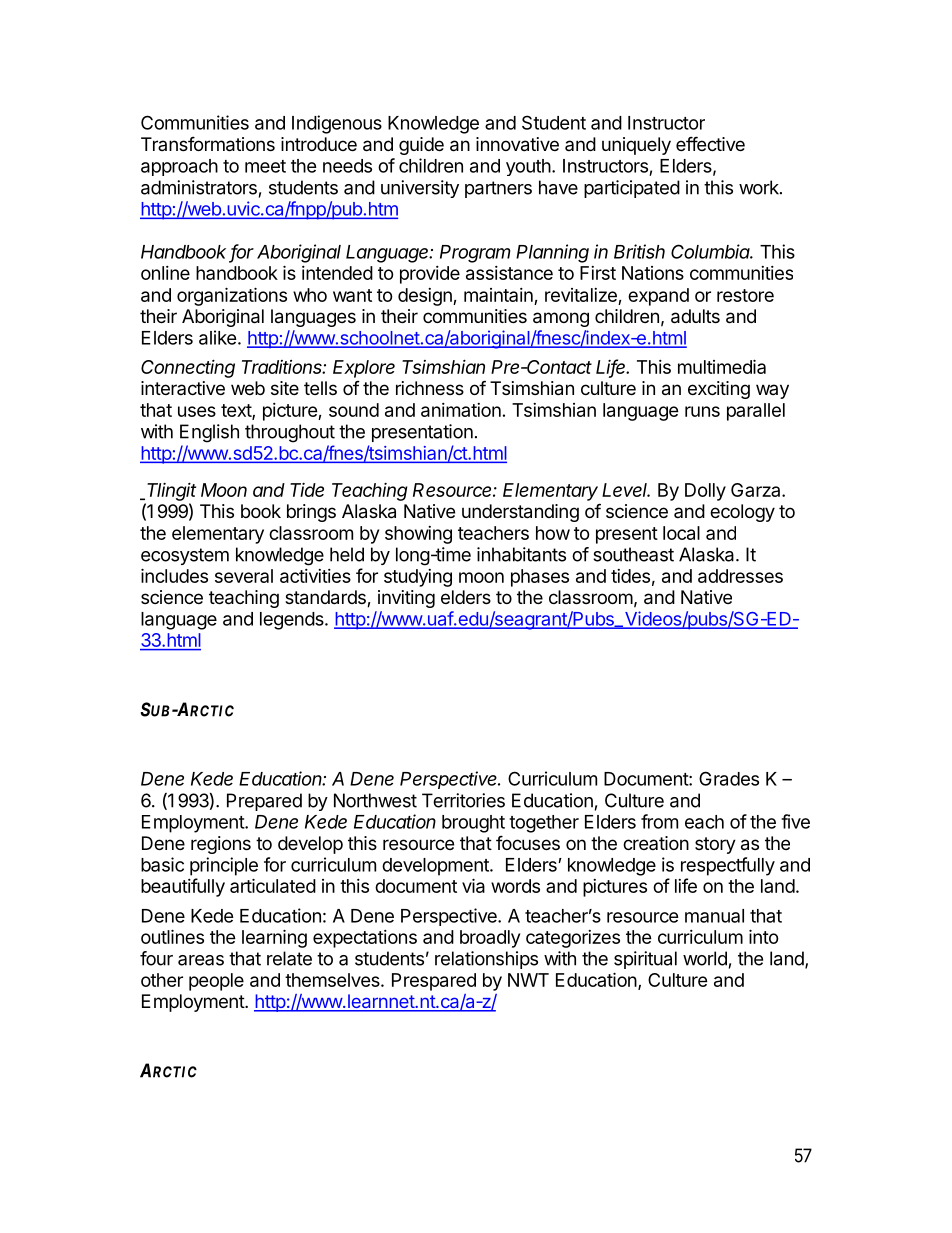 The height and width of the document is (1233, 952). What do you see at coordinates (486, 960) in the document?
I see `relationships` at bounding box center [486, 960].
